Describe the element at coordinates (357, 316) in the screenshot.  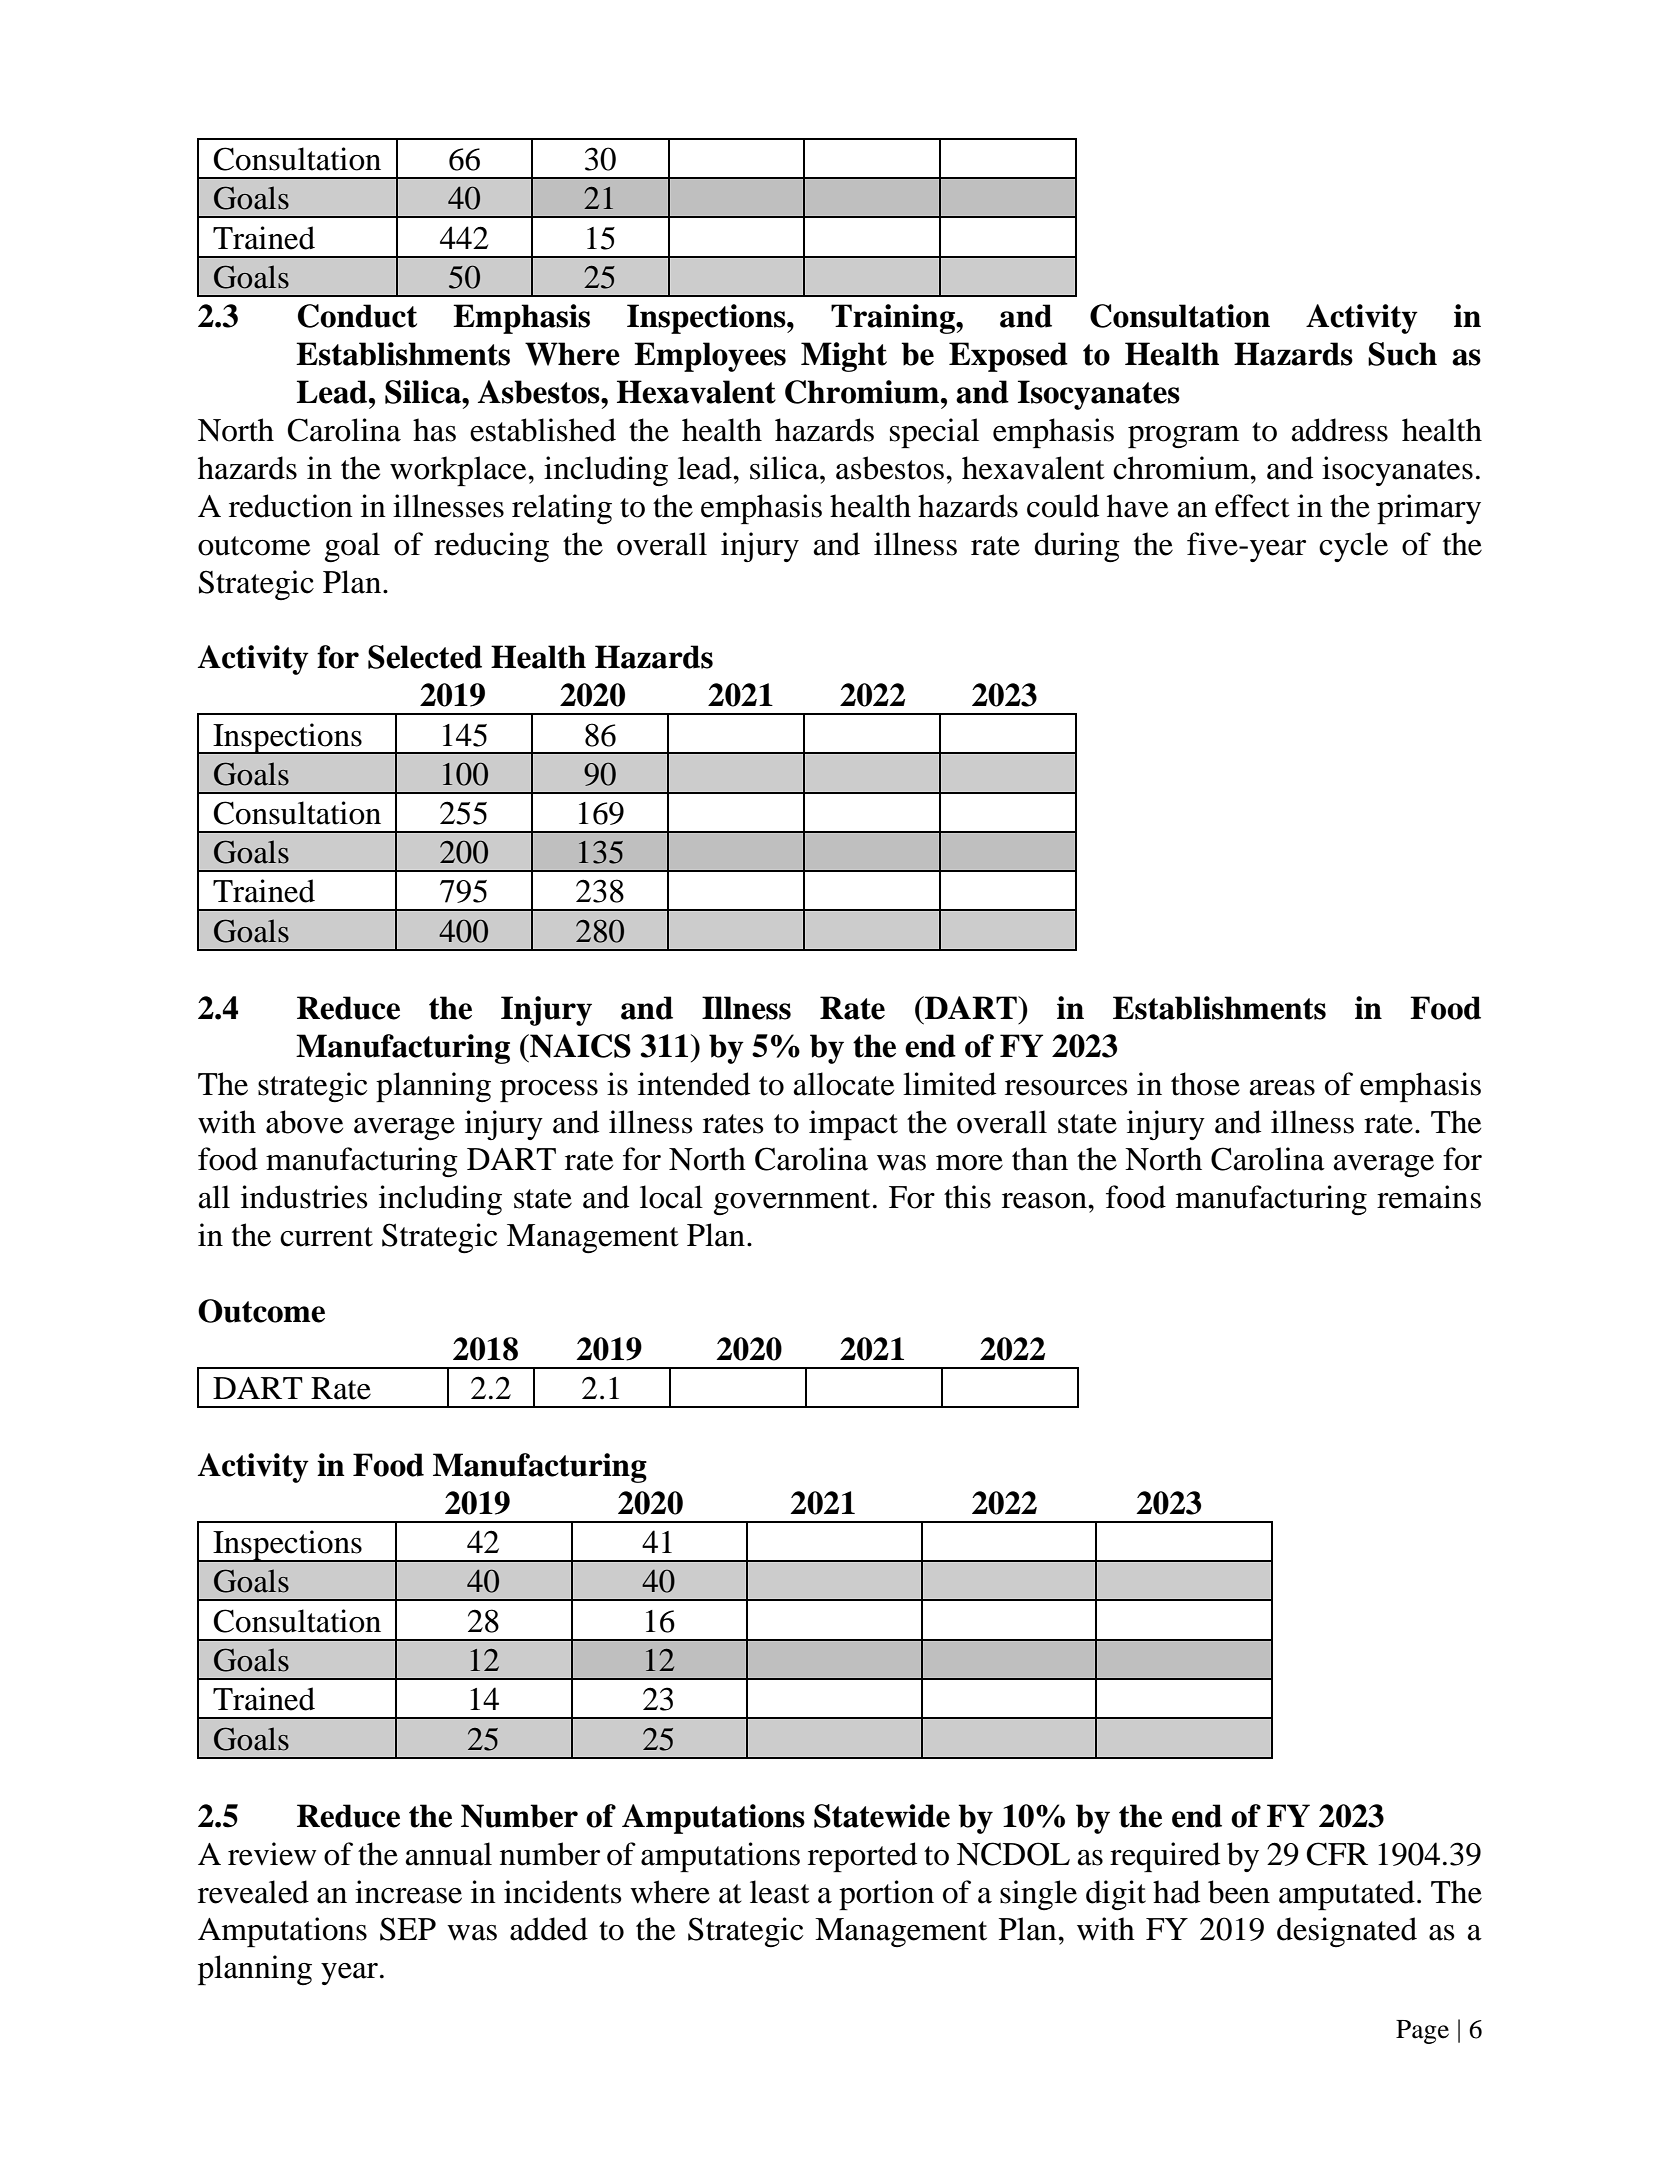
I see `Conduct` at that location.
